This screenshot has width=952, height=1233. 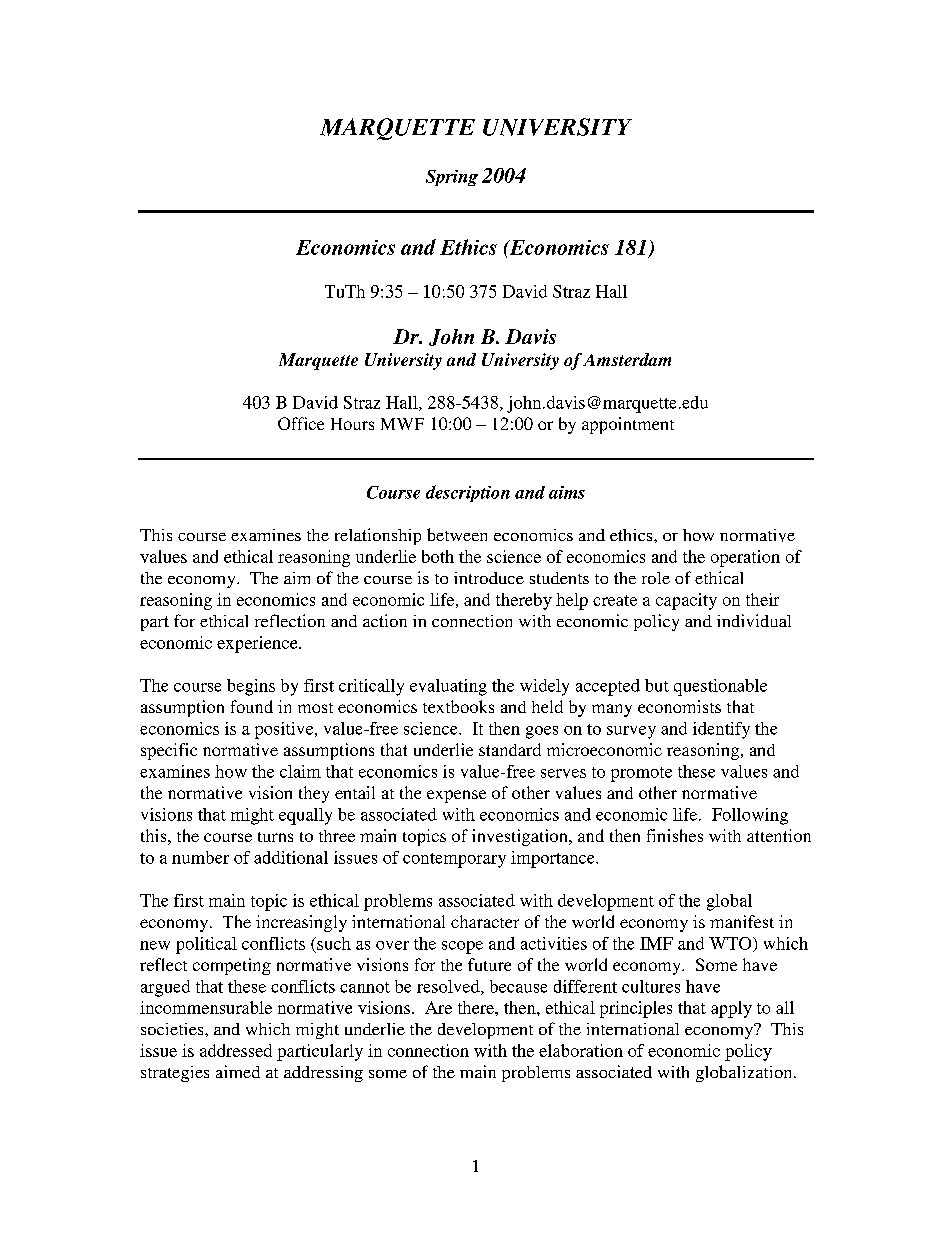 What do you see at coordinates (236, 1050) in the screenshot?
I see `addressed` at bounding box center [236, 1050].
